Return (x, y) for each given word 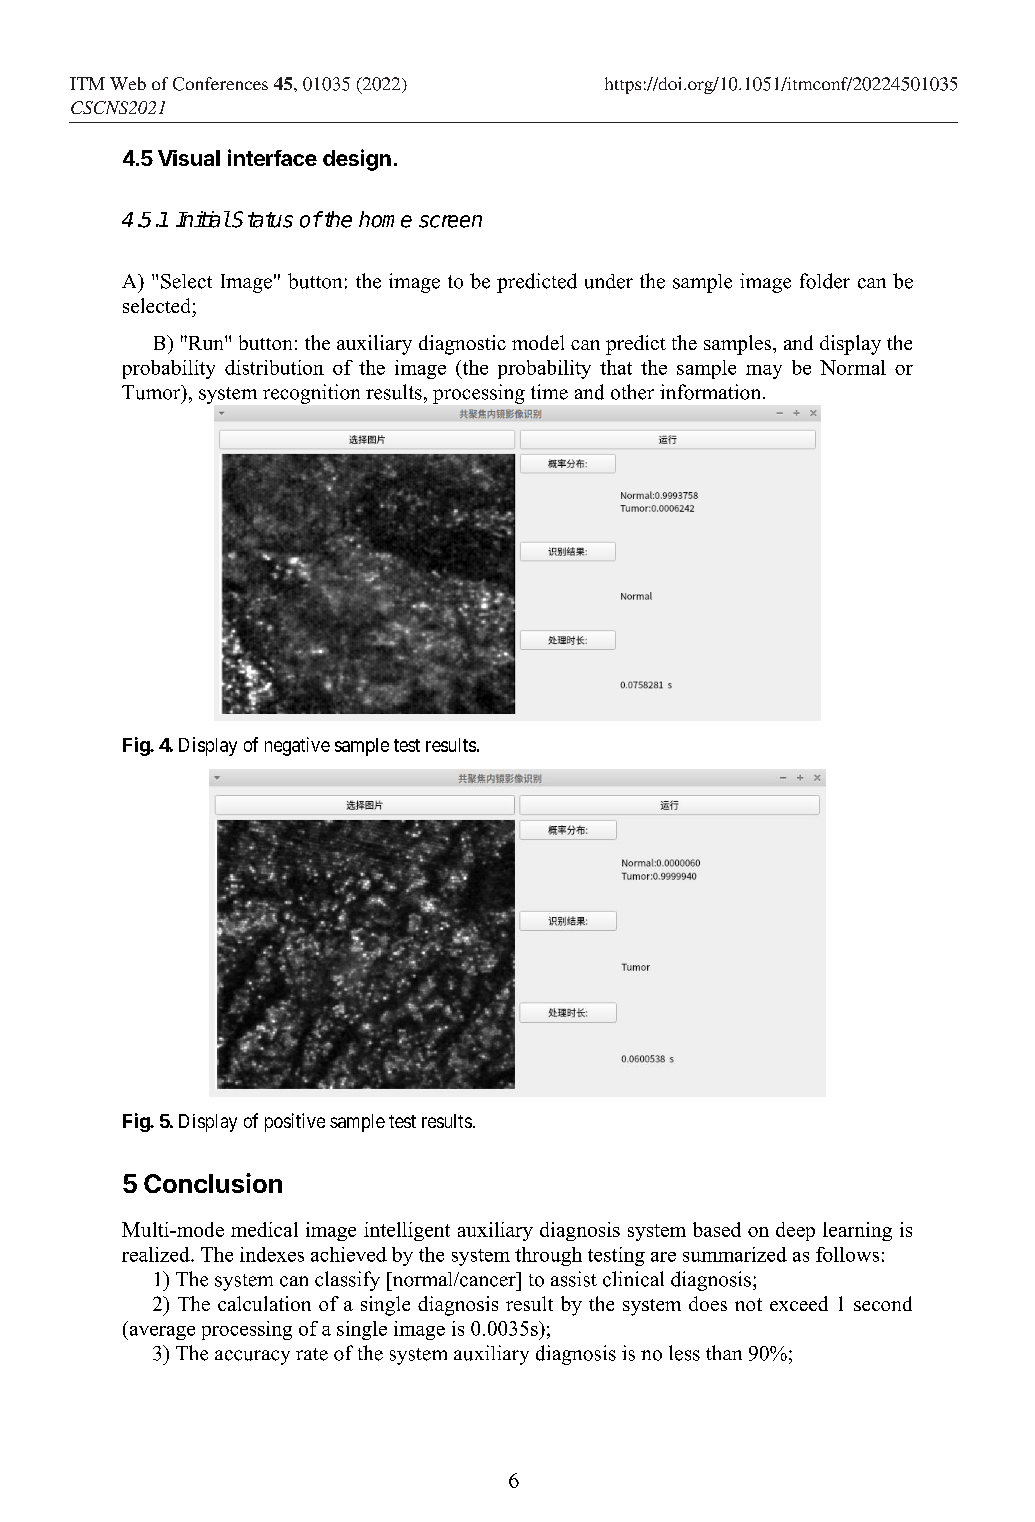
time (549, 392)
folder (825, 281)
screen (450, 221)
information (712, 392)
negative (297, 746)
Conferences (220, 84)
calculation (264, 1303)
